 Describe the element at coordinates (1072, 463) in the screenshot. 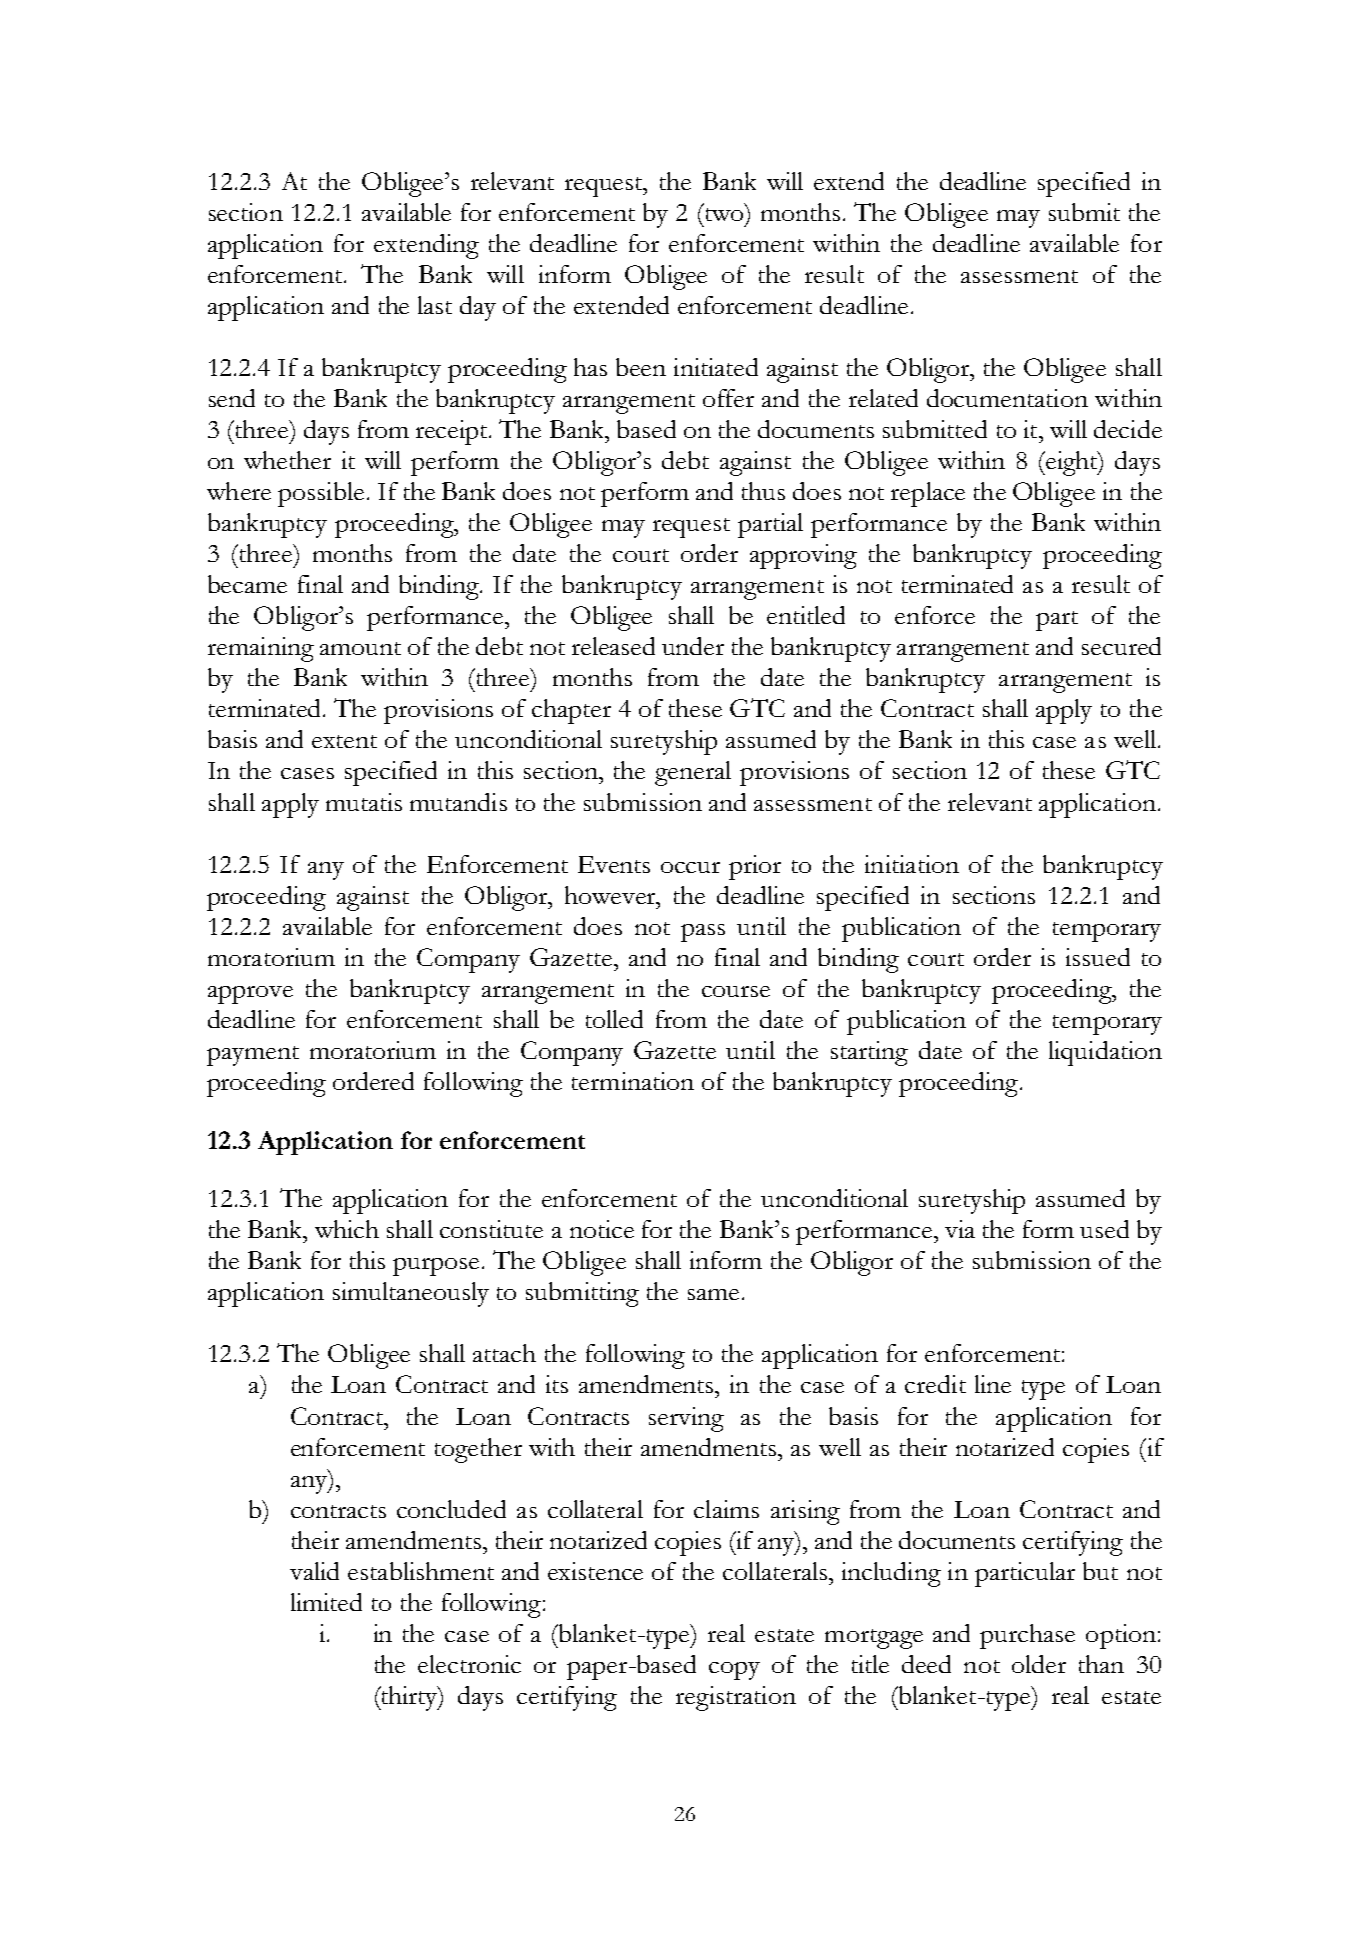

I see `eight` at that location.
